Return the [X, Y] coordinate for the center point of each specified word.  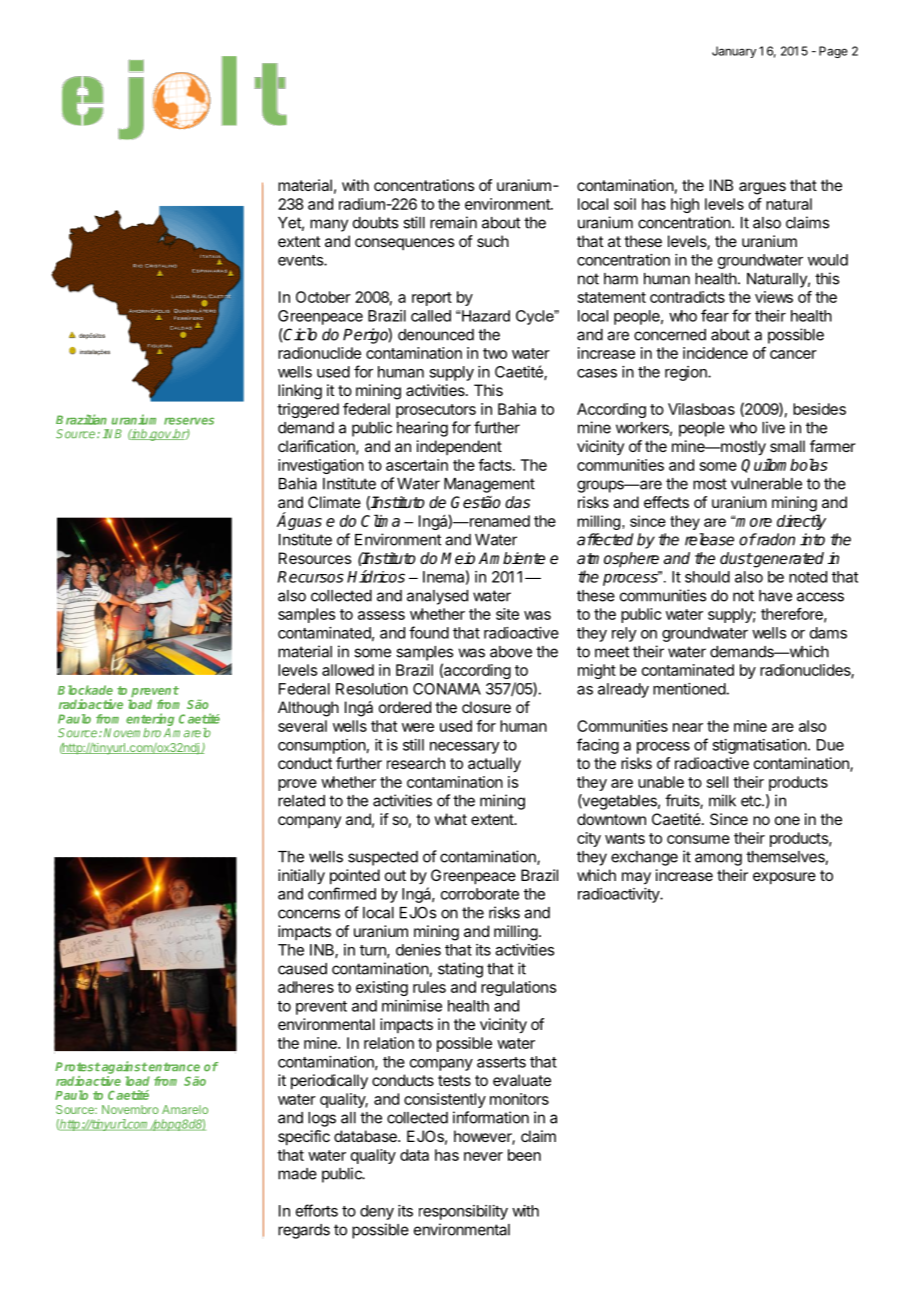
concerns [309, 914]
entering [150, 721]
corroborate [480, 894]
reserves [189, 421]
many [329, 225]
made [297, 1174]
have [775, 596]
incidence [715, 353]
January [734, 52]
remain [453, 222]
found [429, 632]
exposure [784, 878]
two [495, 353]
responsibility [463, 1212]
